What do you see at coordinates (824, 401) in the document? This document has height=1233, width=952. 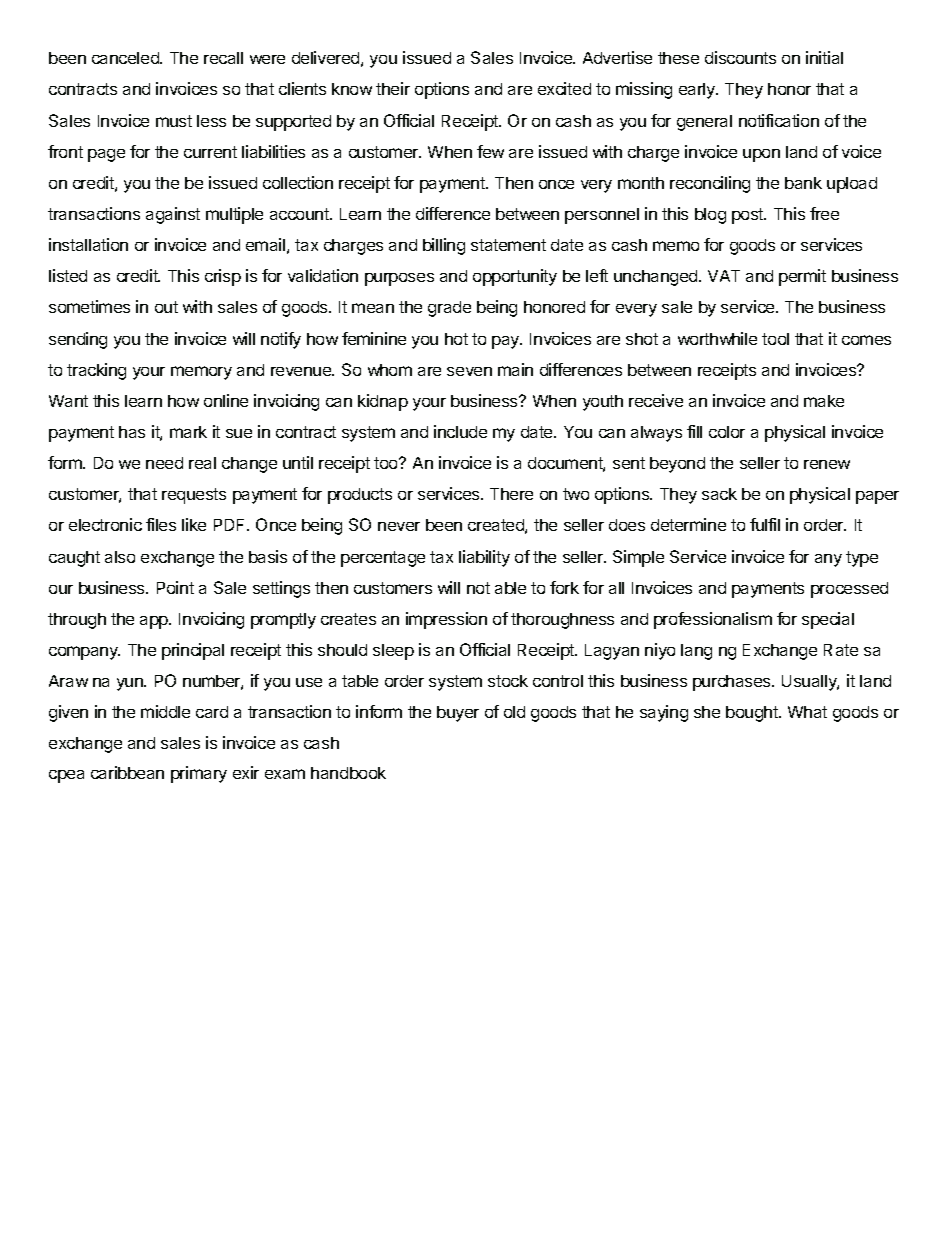 I see `make` at bounding box center [824, 401].
